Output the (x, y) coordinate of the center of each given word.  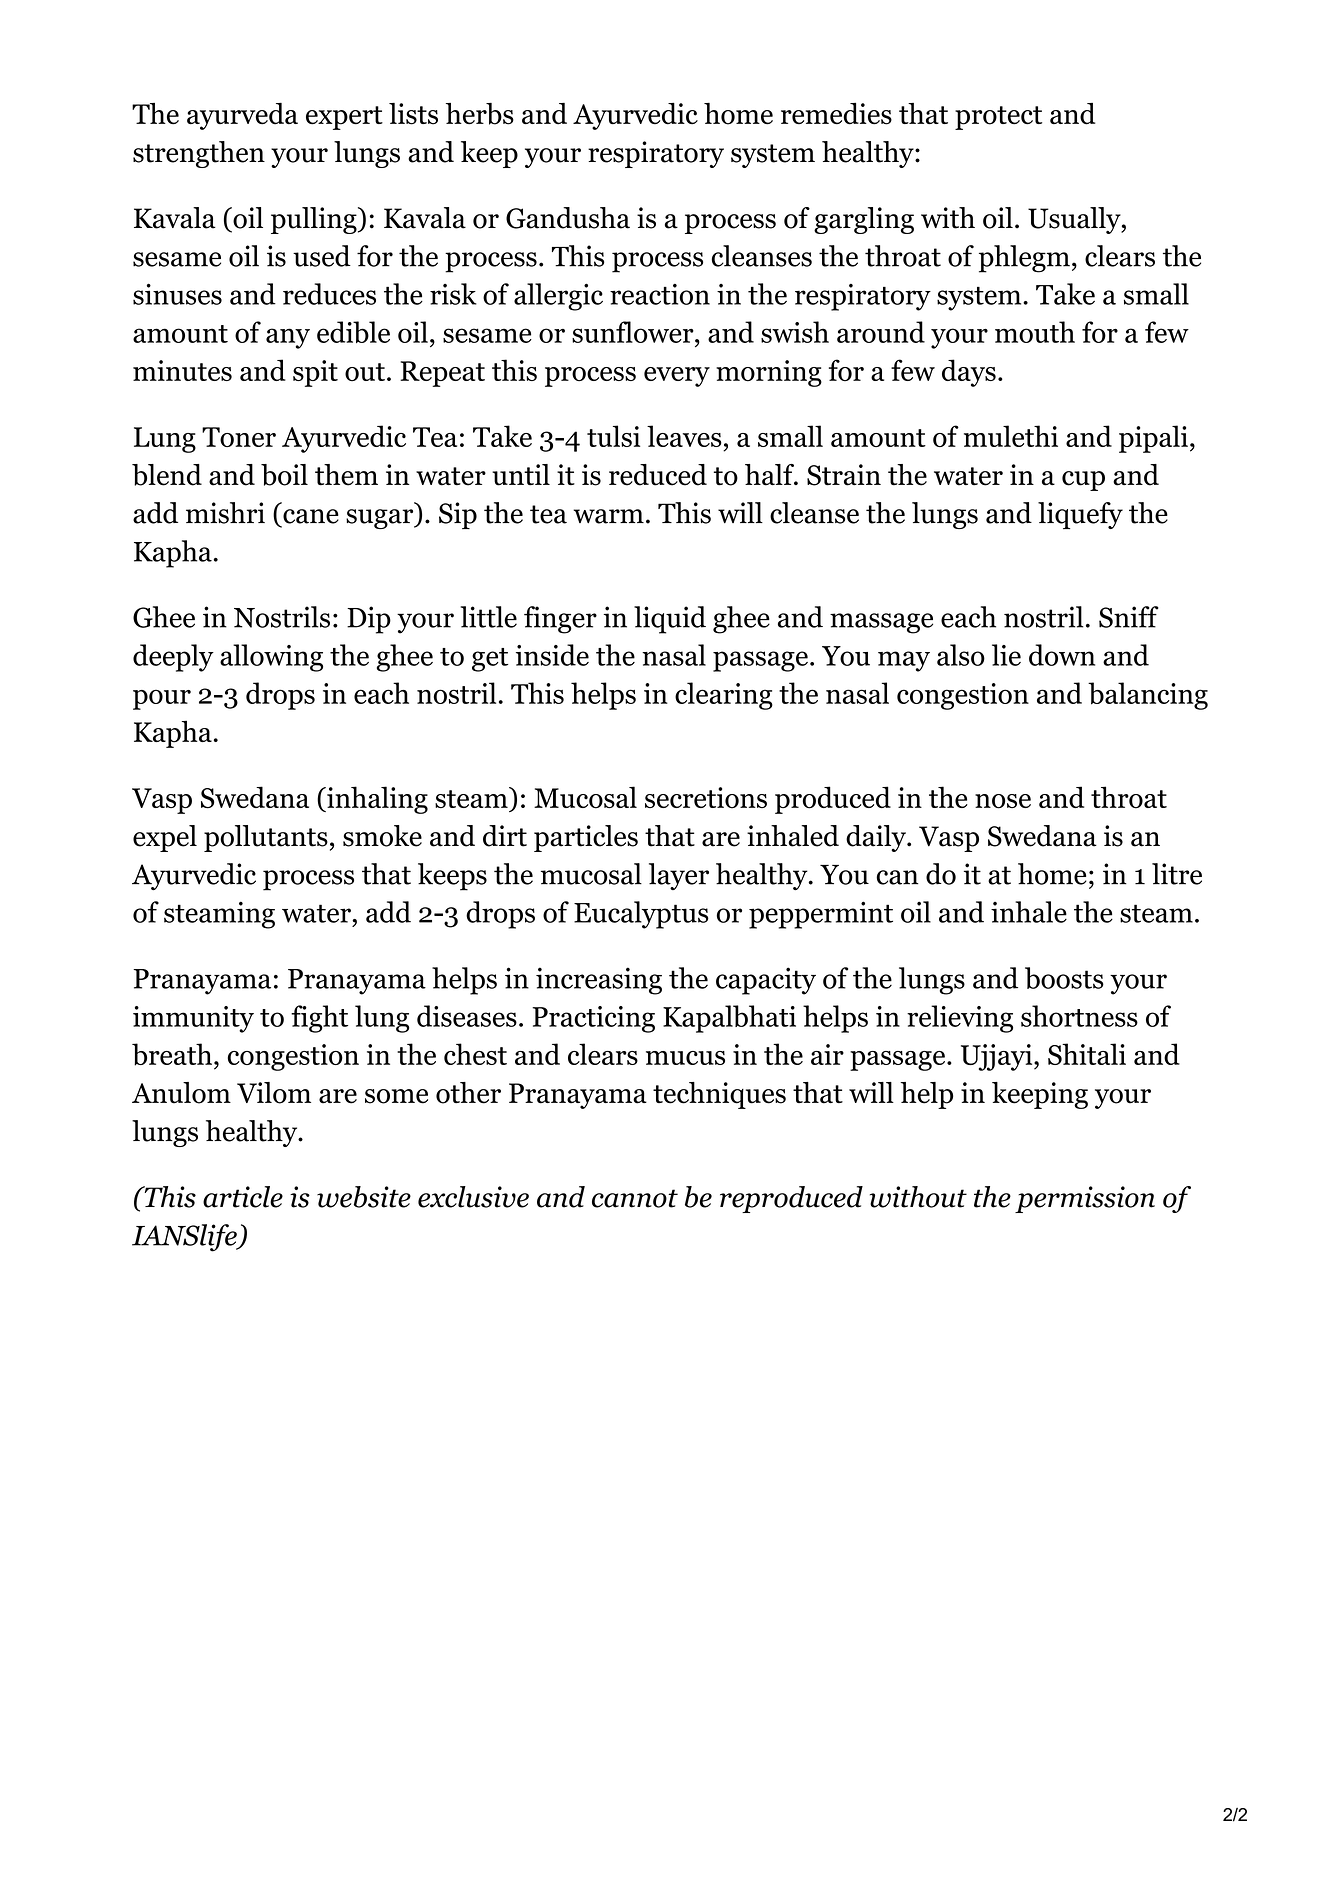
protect (998, 118)
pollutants (266, 838)
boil (284, 475)
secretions (706, 798)
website (364, 1197)
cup (1083, 481)
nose (1003, 801)
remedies (836, 114)
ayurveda (242, 116)
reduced (658, 475)
